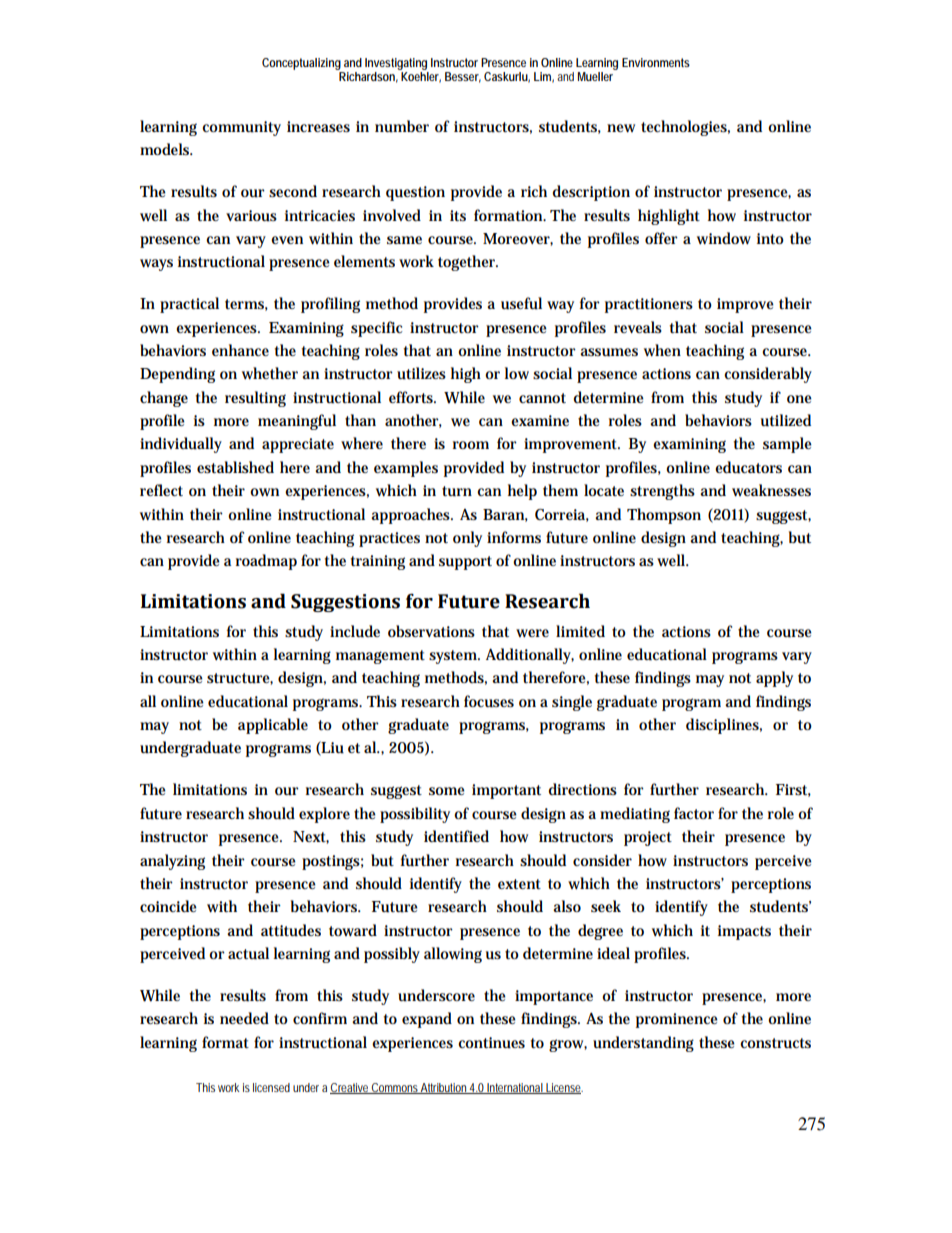  Describe the element at coordinates (241, 128) in the image. I see `community` at that location.
